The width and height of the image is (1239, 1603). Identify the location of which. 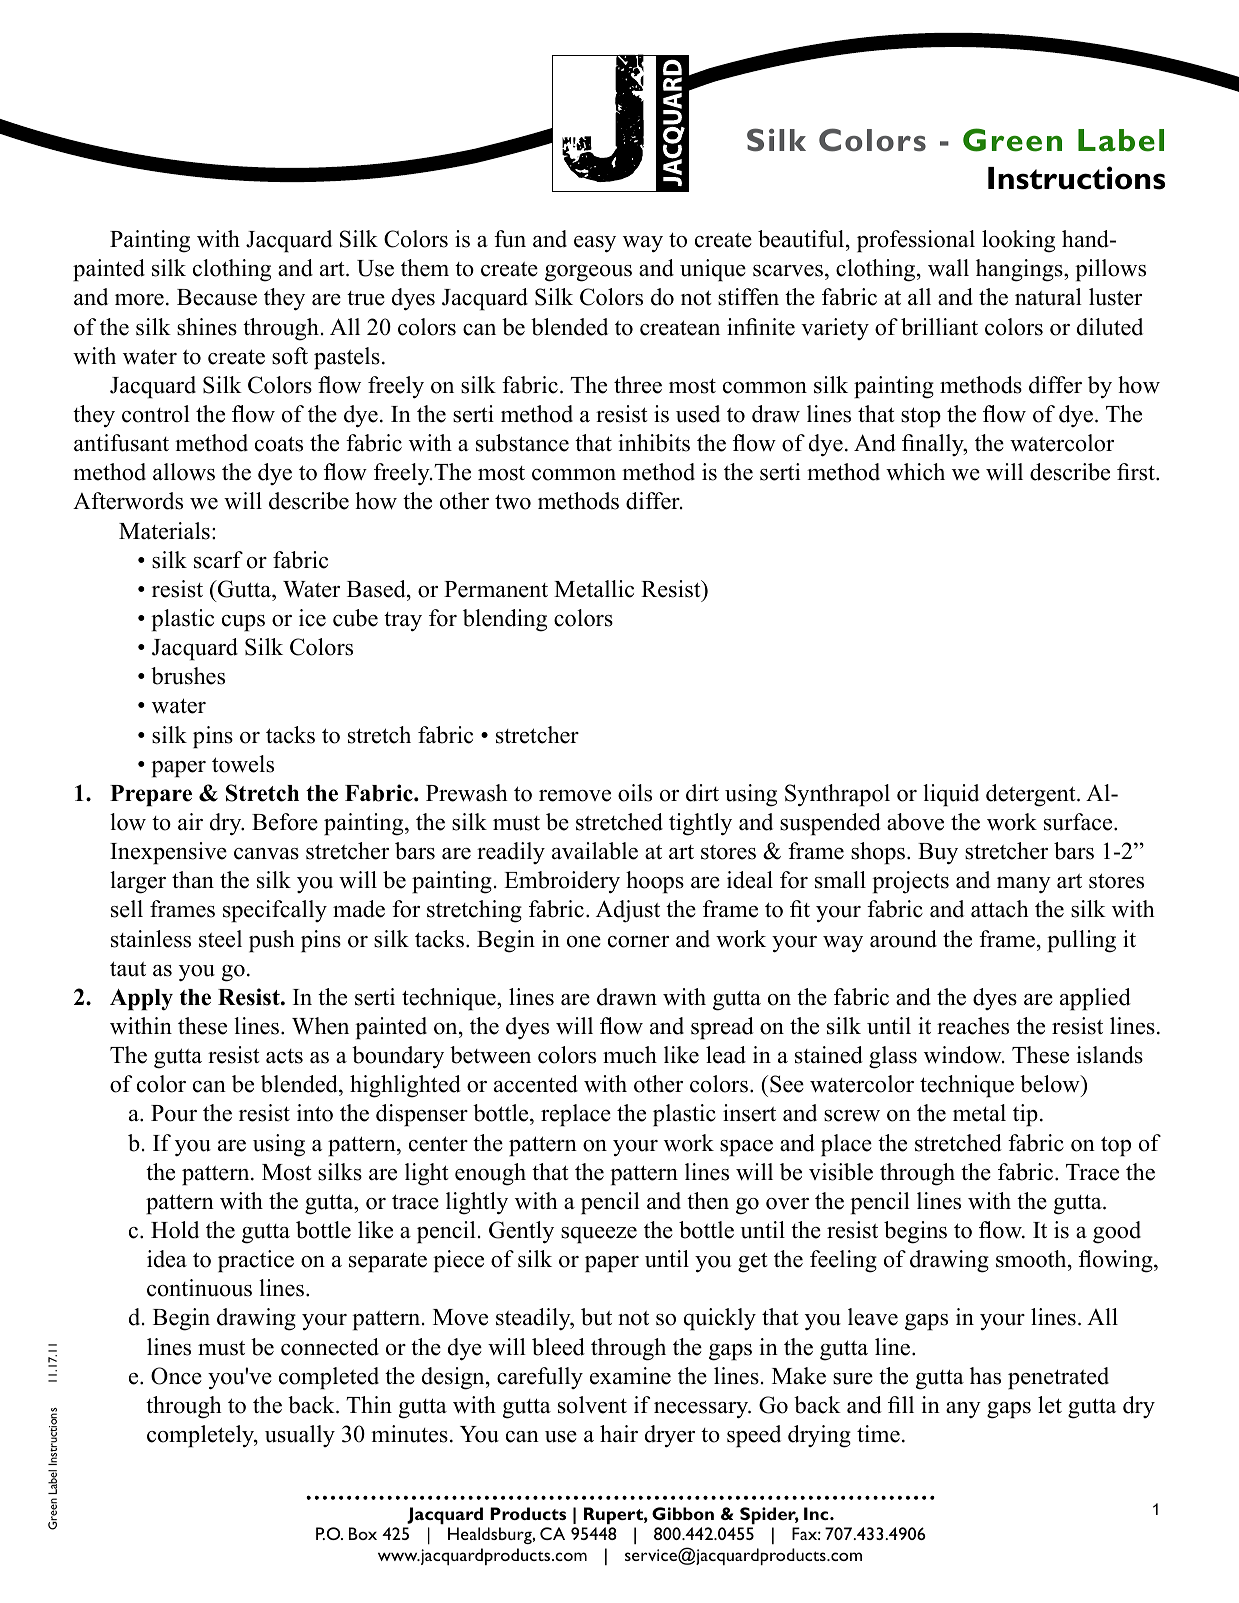
(915, 472).
